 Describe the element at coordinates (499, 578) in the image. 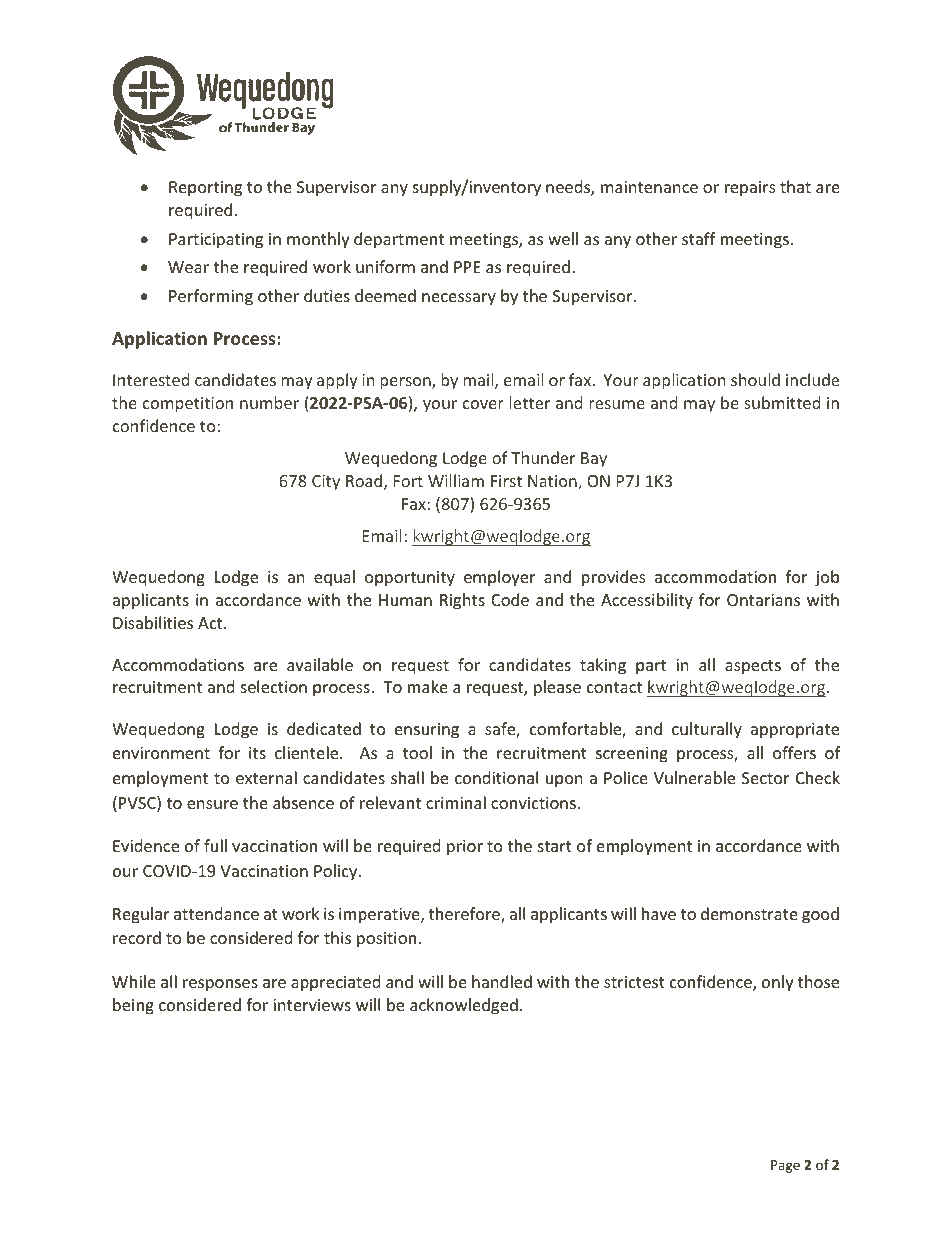

I see `employer` at that location.
